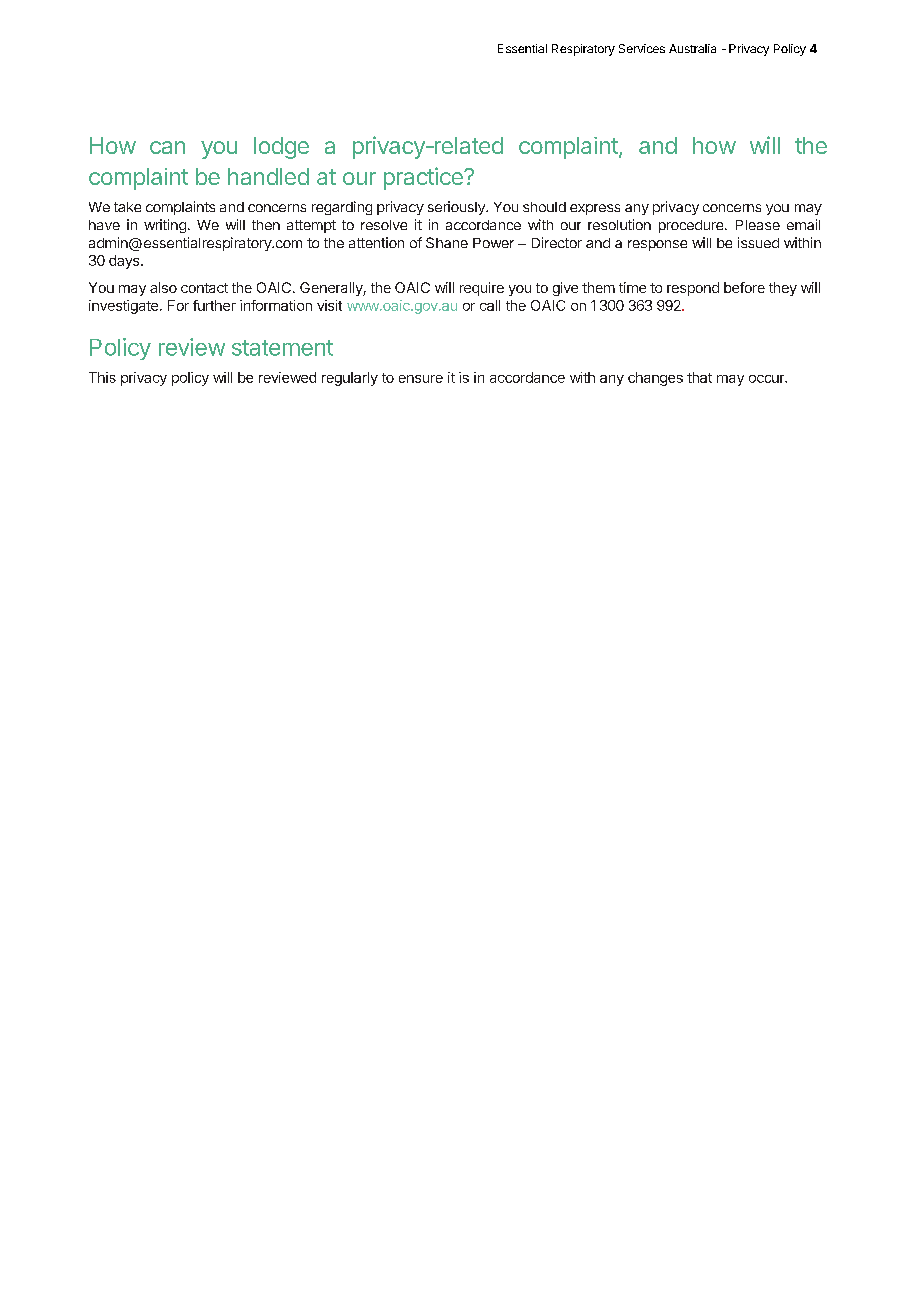 This screenshot has width=924, height=1309. I want to click on writing, so click(165, 226).
